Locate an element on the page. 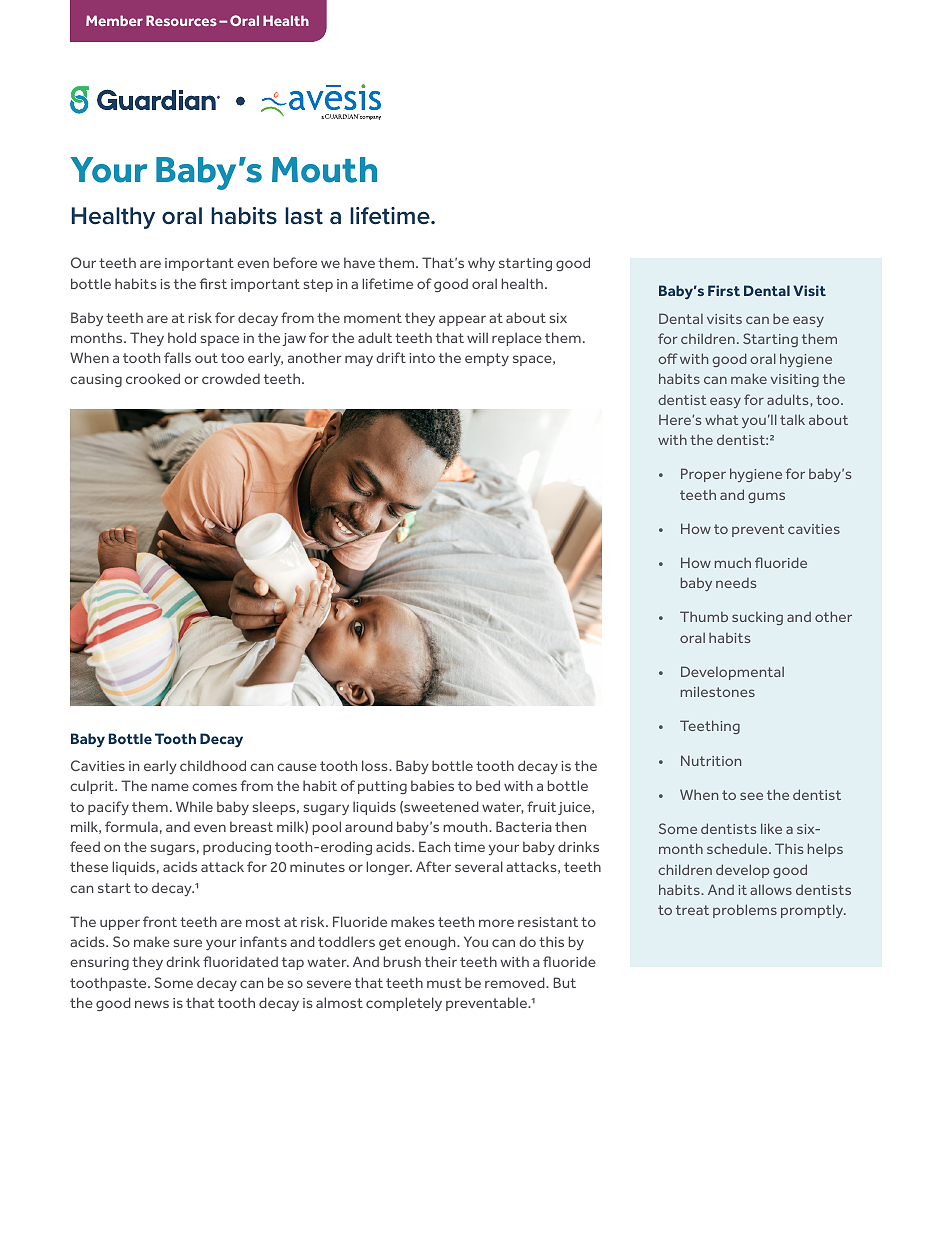  babies is located at coordinates (432, 785).
